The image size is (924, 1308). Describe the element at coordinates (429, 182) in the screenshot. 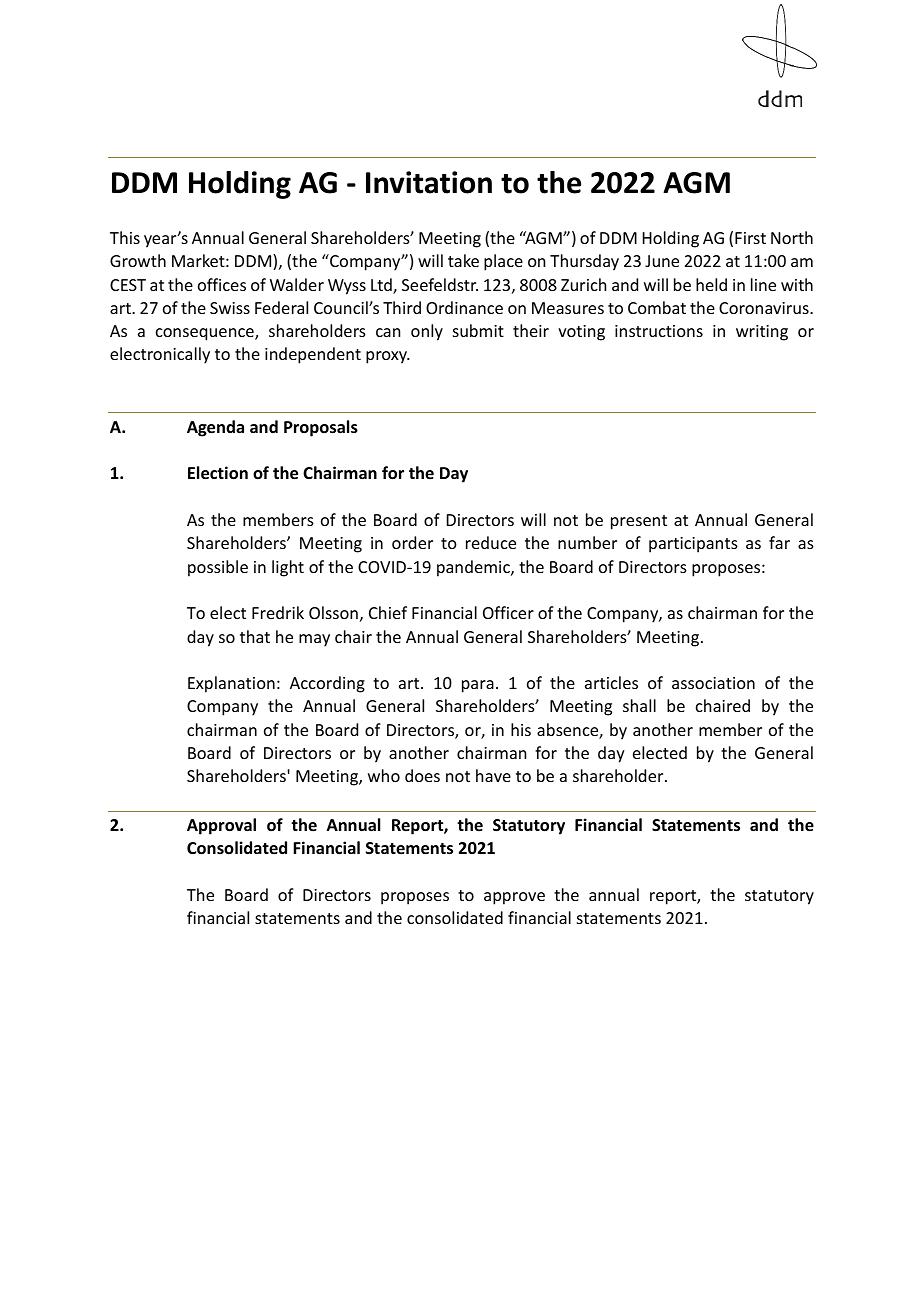

I see `Invitation` at that location.
